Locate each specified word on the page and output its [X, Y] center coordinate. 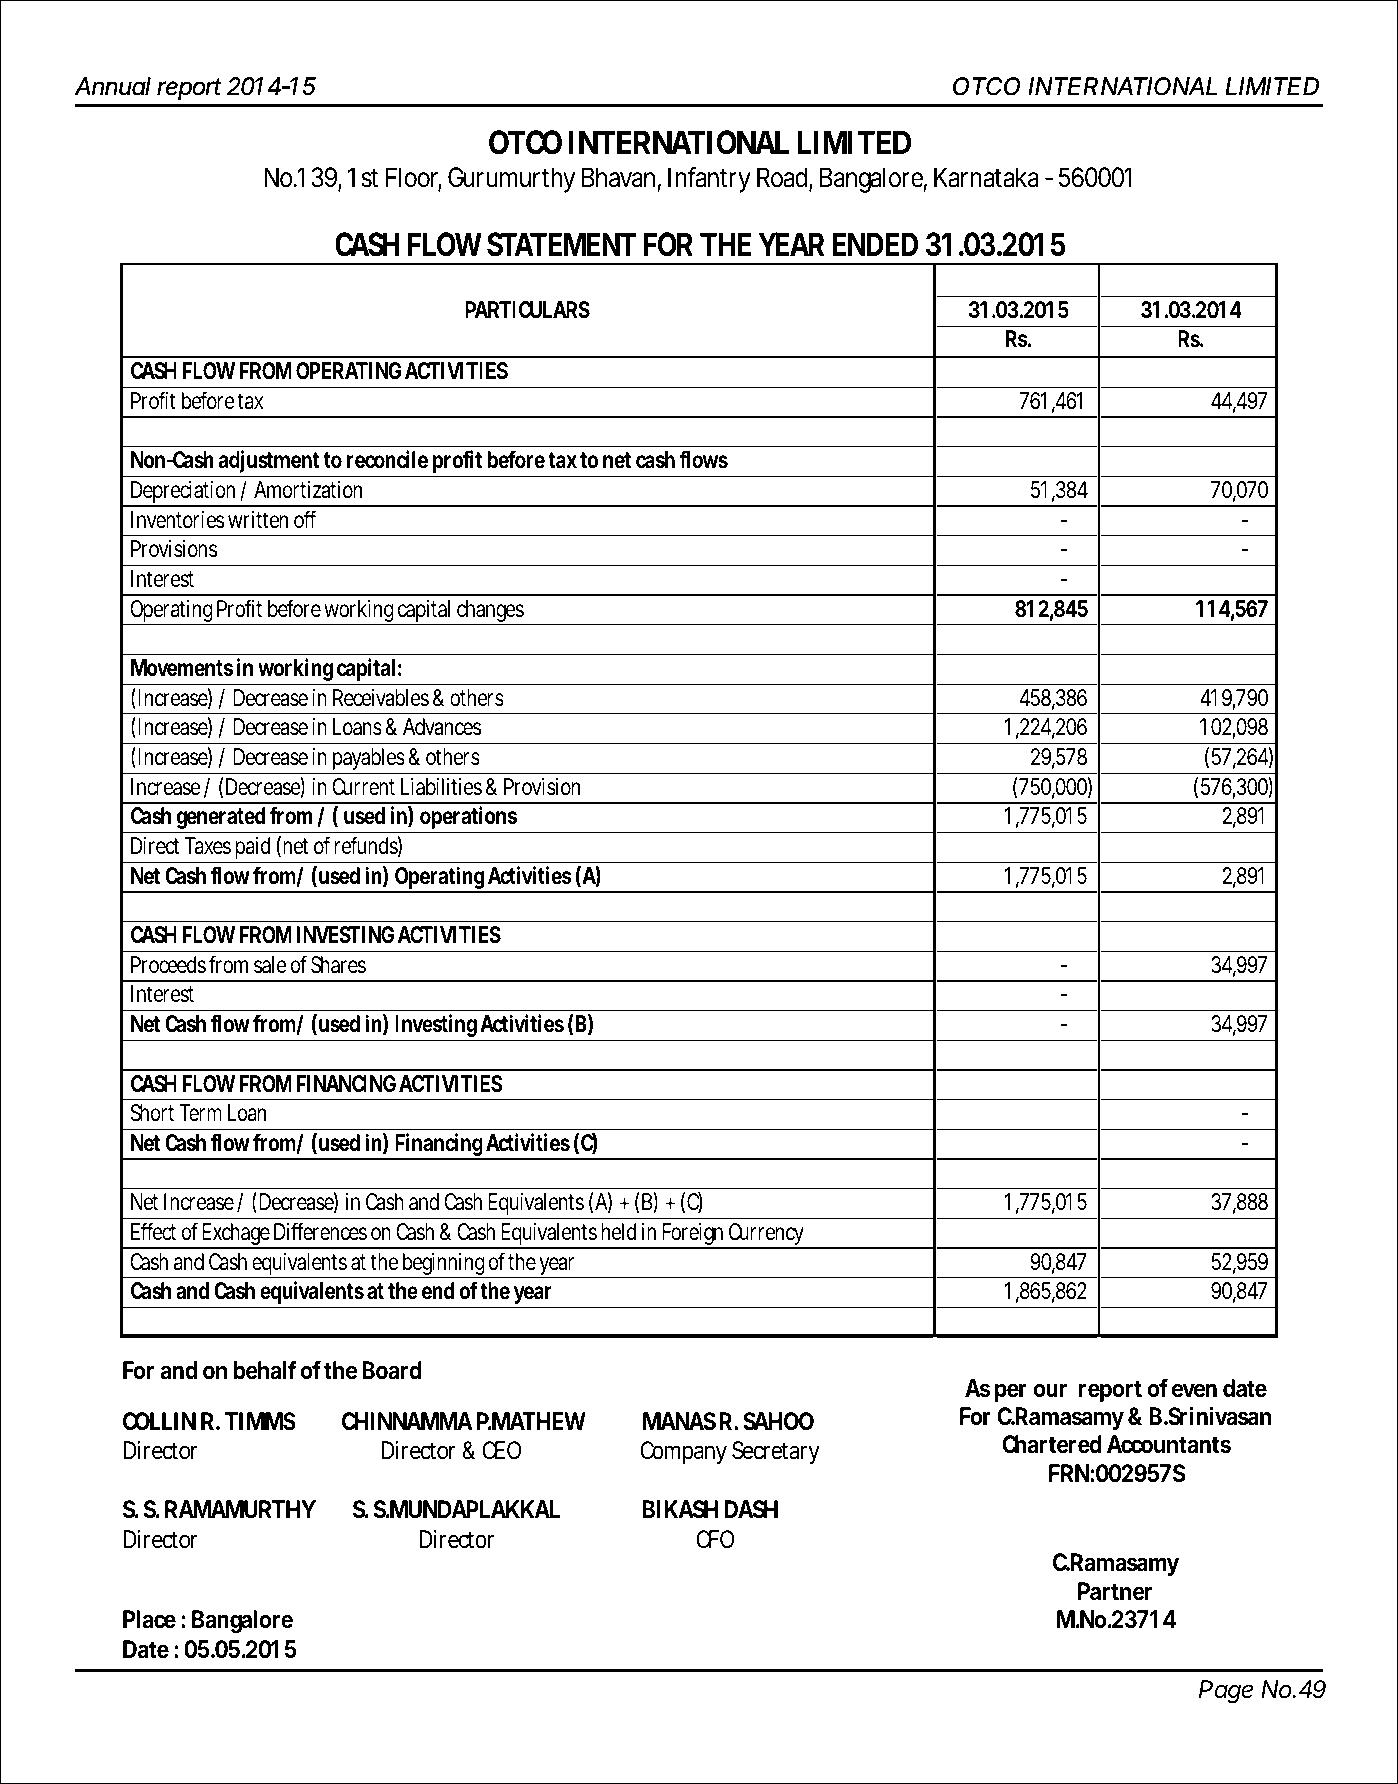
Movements [182, 668]
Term [200, 1113]
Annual [113, 86]
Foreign [693, 1236]
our [1050, 1390]
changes [490, 612]
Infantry [709, 179]
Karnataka [986, 177]
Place [149, 1619]
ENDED [875, 244]
